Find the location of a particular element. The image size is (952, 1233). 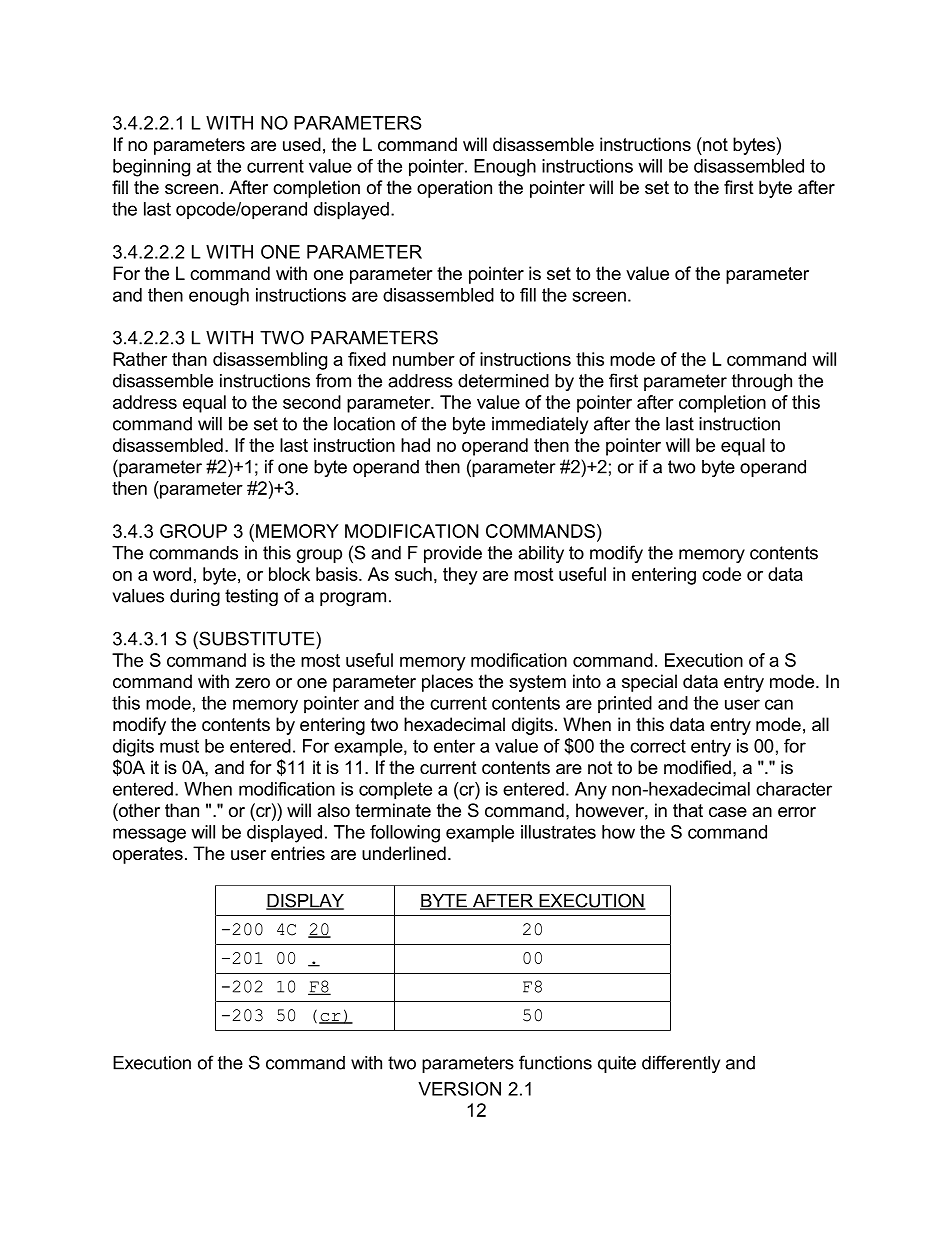

functions is located at coordinates (555, 1062).
